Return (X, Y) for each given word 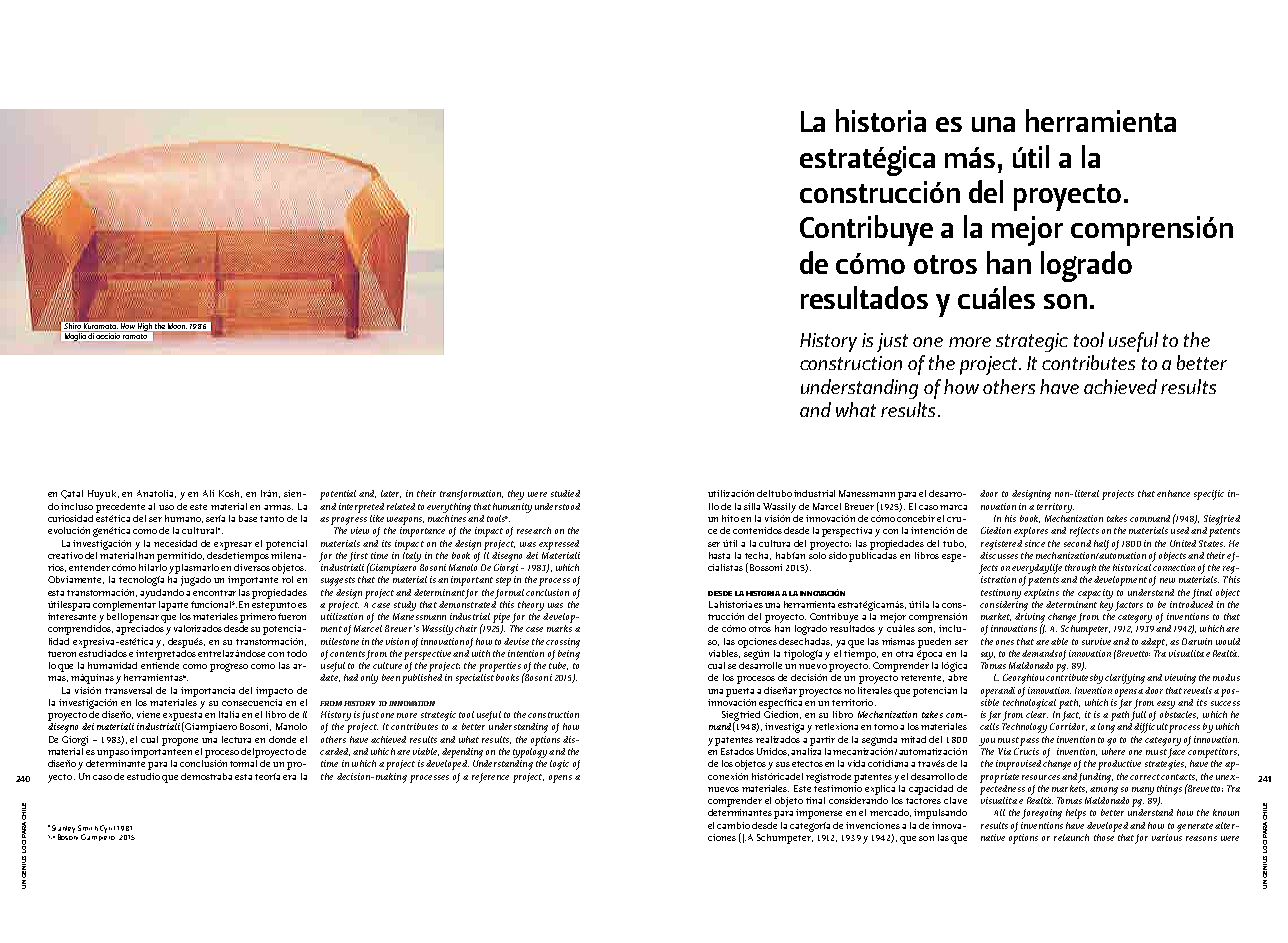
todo (297, 653)
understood (557, 506)
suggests (338, 581)
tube (558, 664)
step (503, 581)
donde (282, 739)
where (1113, 750)
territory (1055, 508)
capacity (1095, 594)
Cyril (107, 829)
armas (278, 507)
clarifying (1125, 679)
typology (530, 751)
